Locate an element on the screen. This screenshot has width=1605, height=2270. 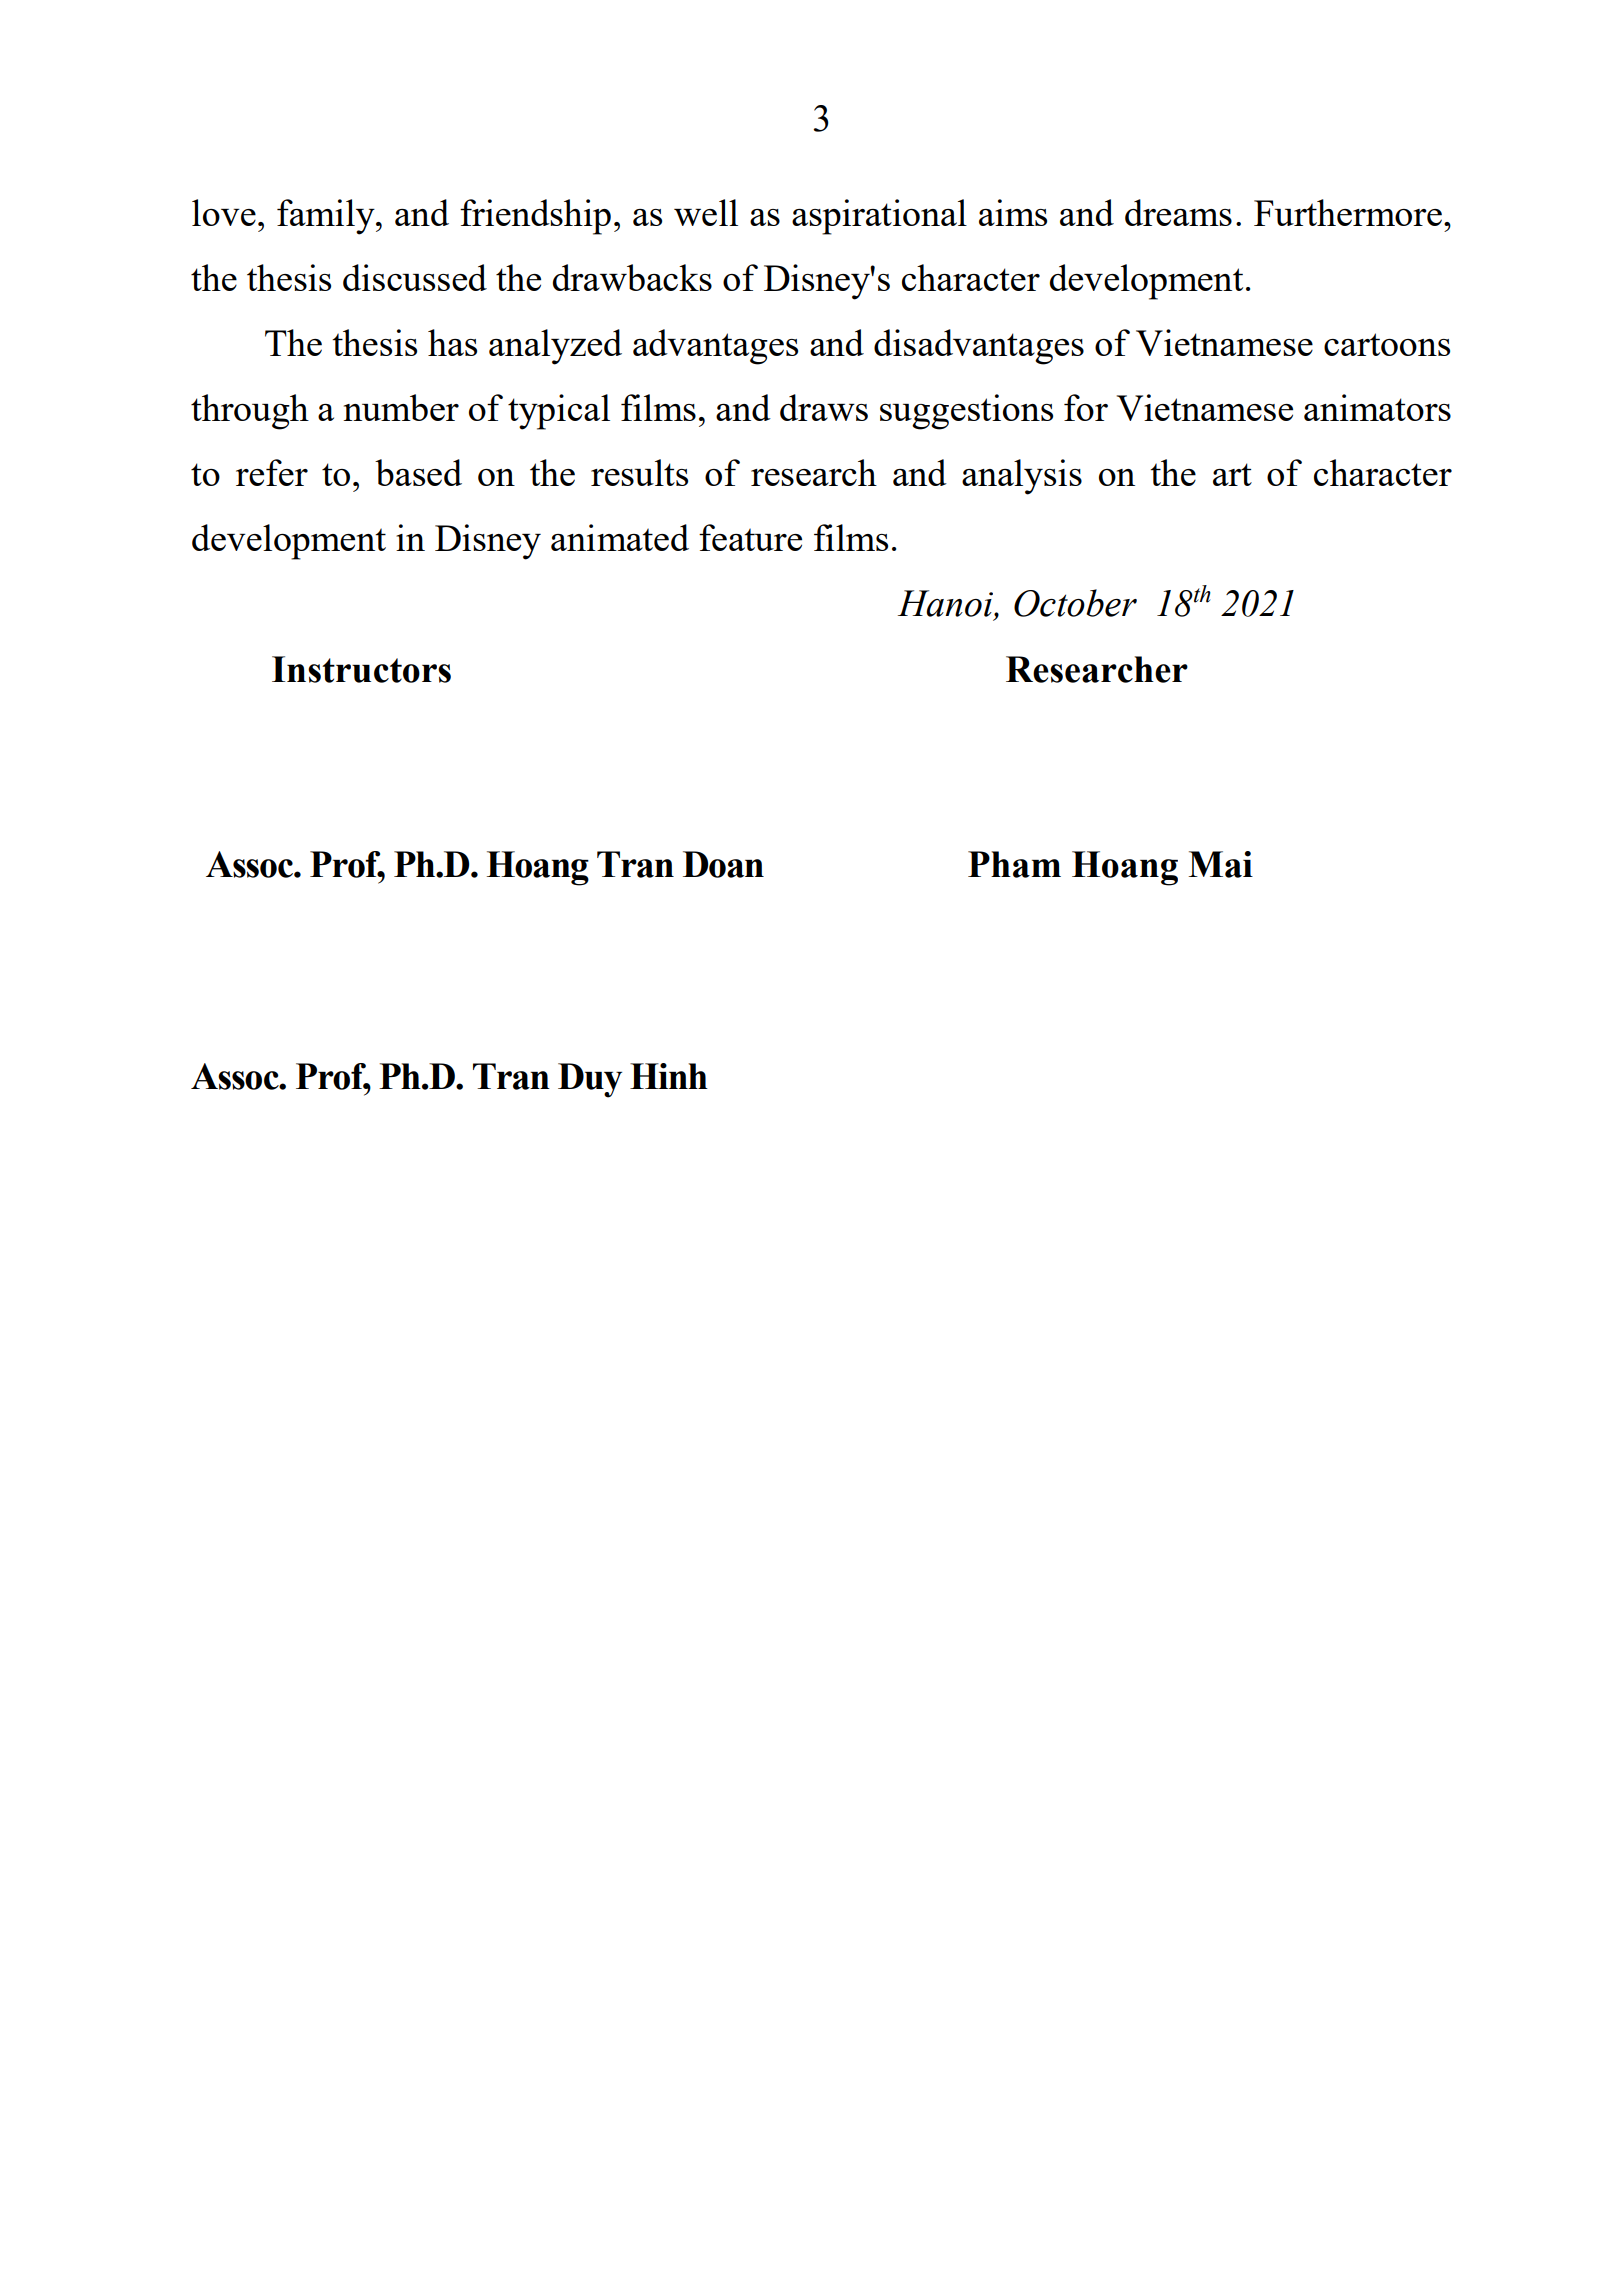
Doan is located at coordinates (723, 864).
